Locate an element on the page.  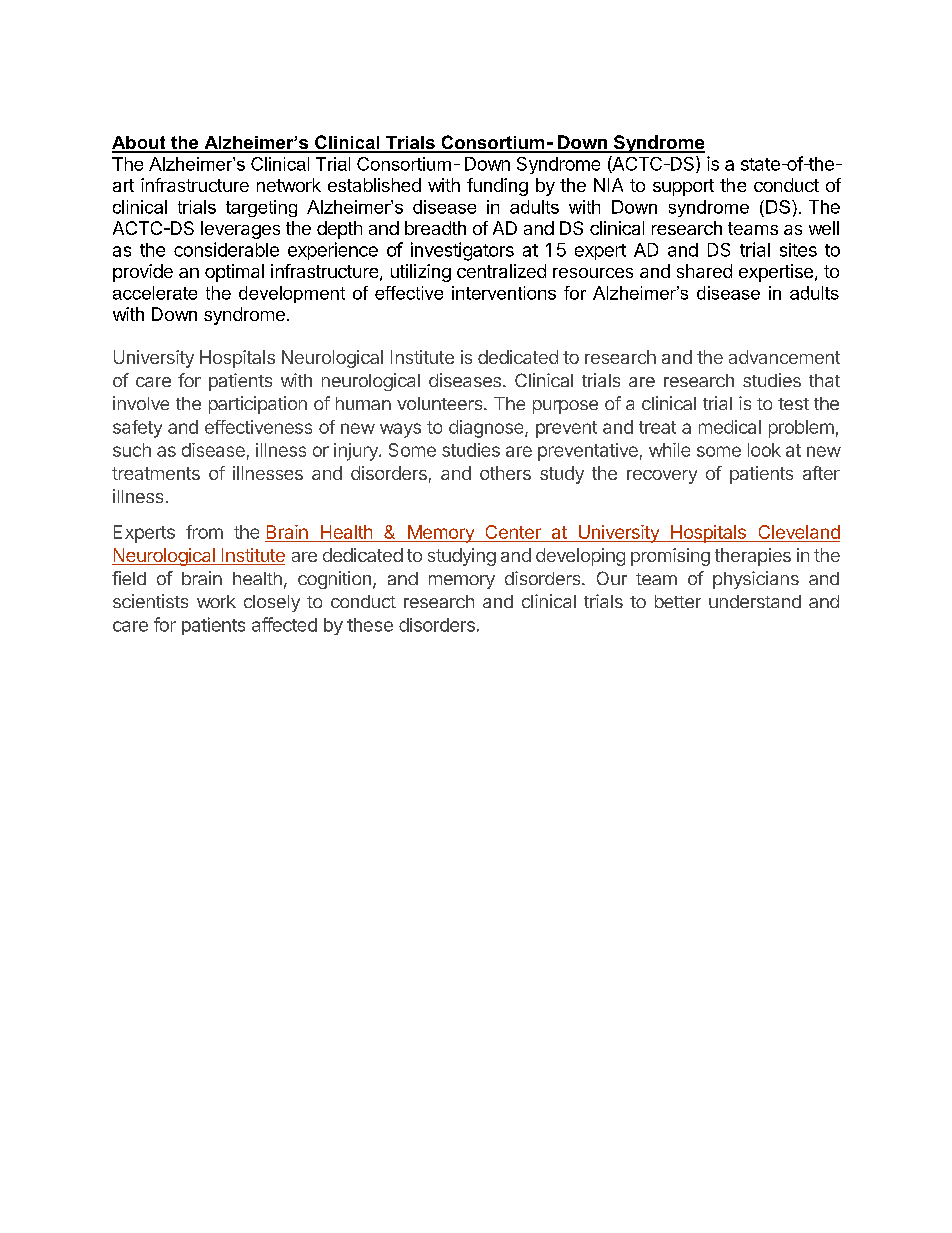
funding is located at coordinates (497, 187).
